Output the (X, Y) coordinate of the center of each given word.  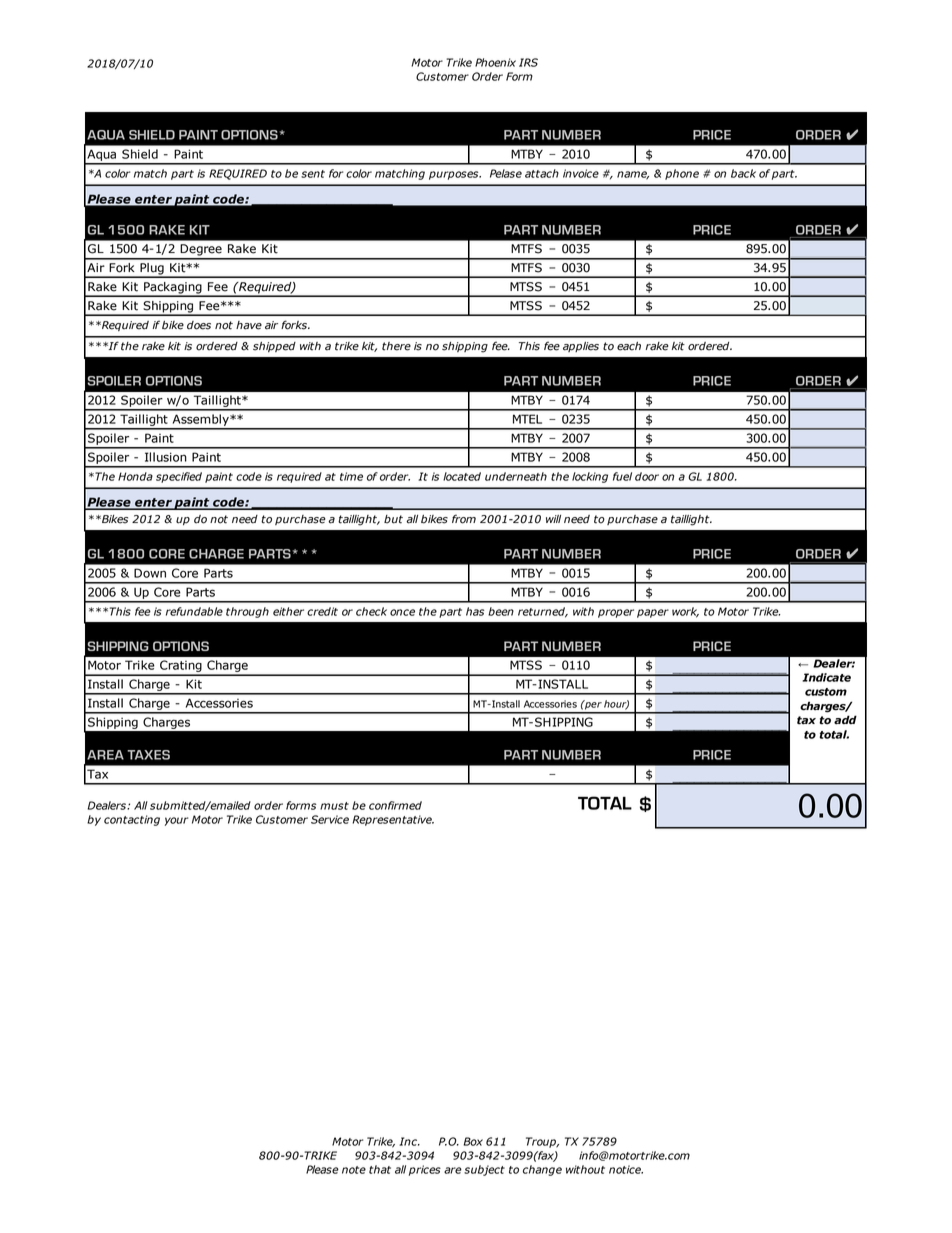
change (542, 1170)
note (354, 1170)
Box (473, 1141)
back (743, 173)
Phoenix (495, 62)
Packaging (173, 289)
